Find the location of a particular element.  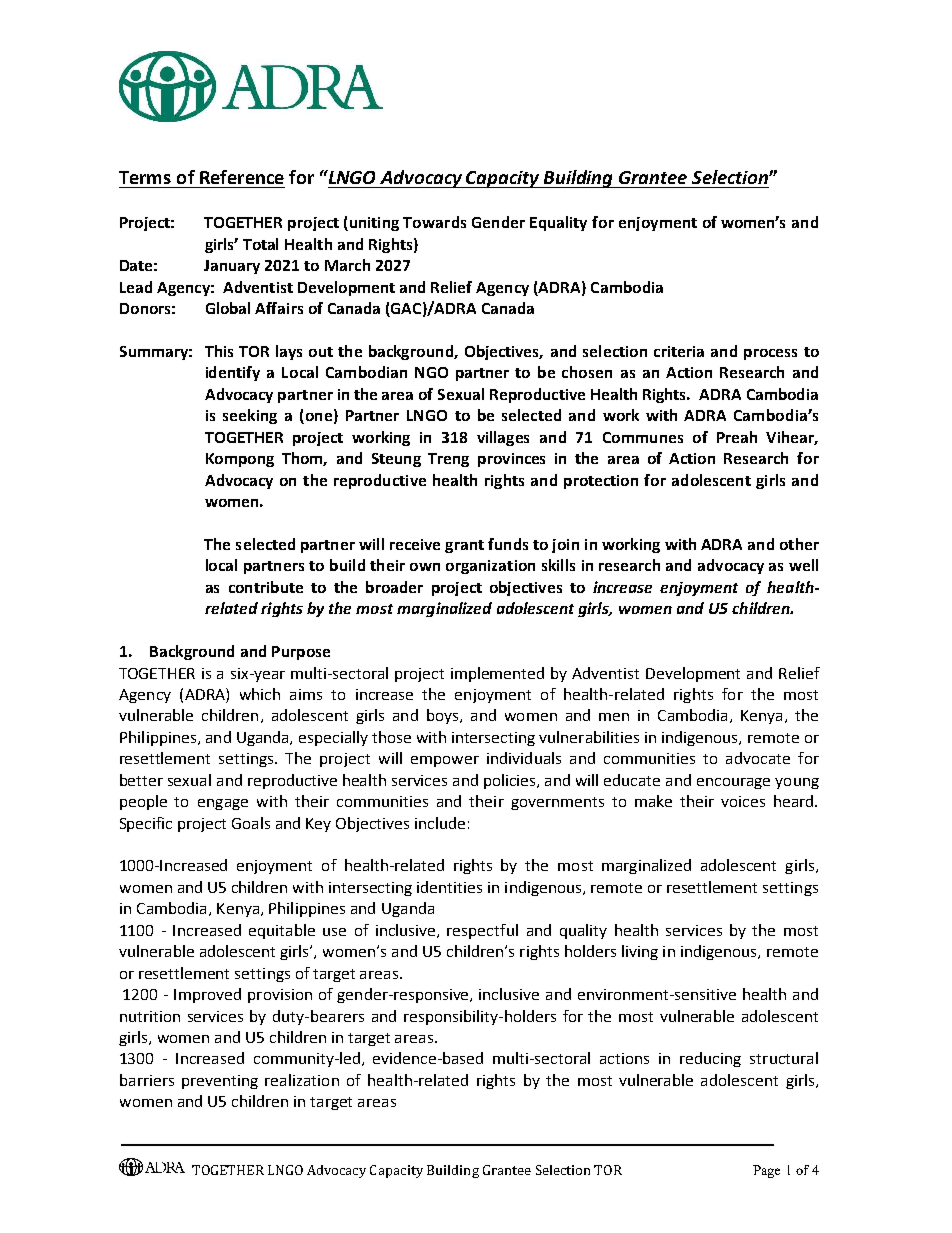

Improved is located at coordinates (207, 995).
